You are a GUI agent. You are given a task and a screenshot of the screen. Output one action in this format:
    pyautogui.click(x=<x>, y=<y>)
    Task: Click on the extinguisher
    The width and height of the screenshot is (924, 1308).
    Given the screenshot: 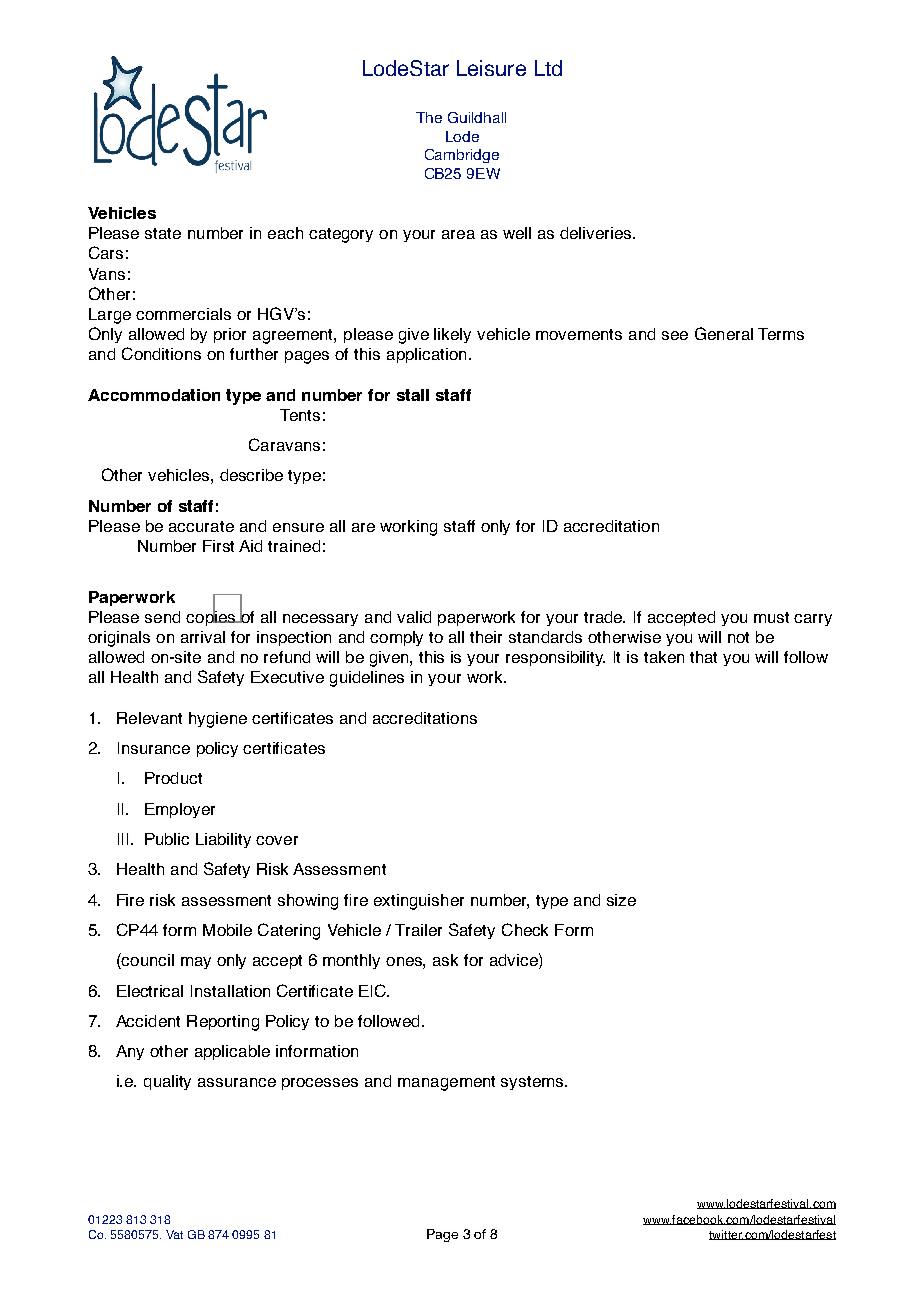 What is the action you would take?
    pyautogui.click(x=419, y=902)
